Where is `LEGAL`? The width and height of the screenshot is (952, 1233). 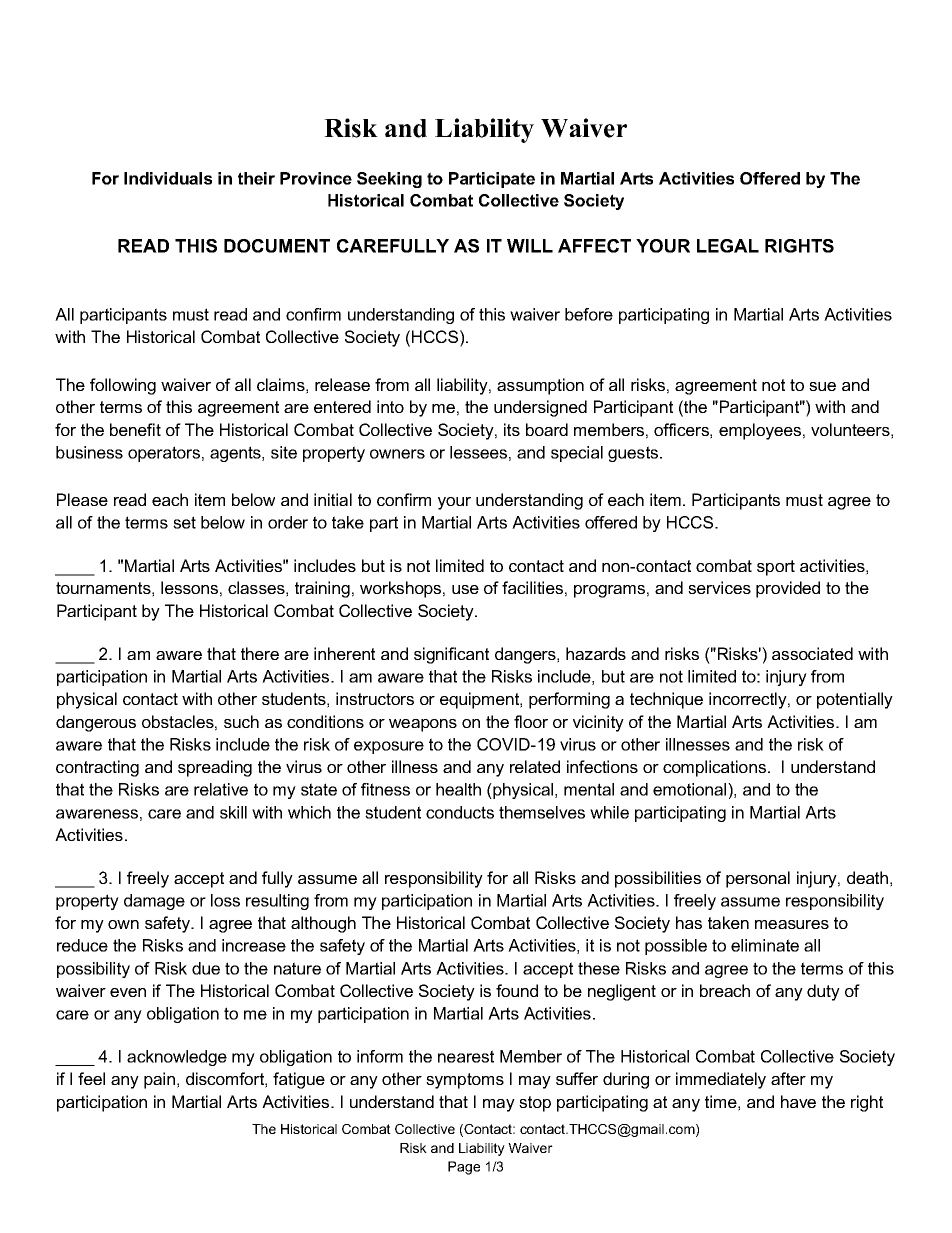 LEGAL is located at coordinates (728, 246).
